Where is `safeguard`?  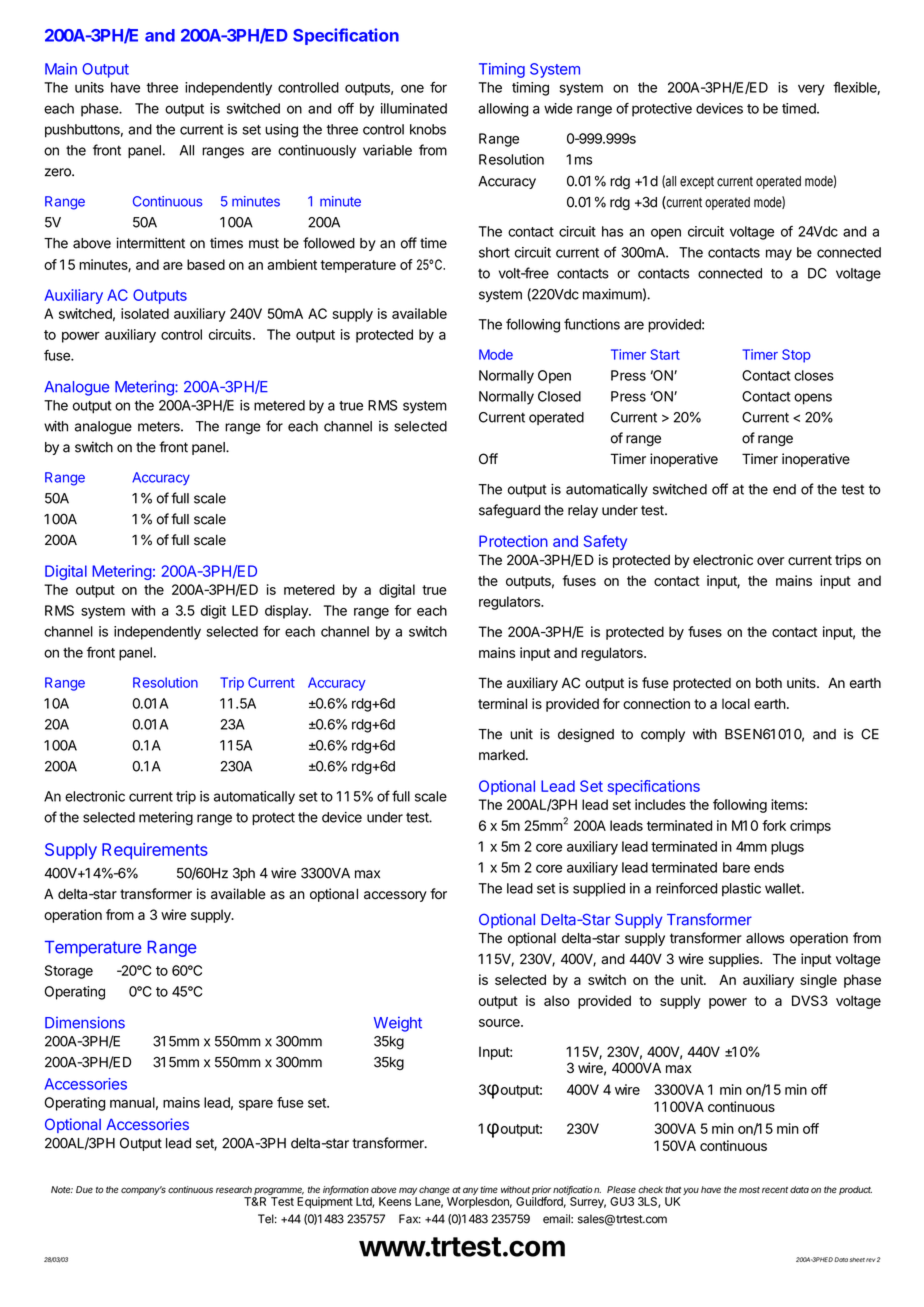
safeguard is located at coordinates (509, 511).
